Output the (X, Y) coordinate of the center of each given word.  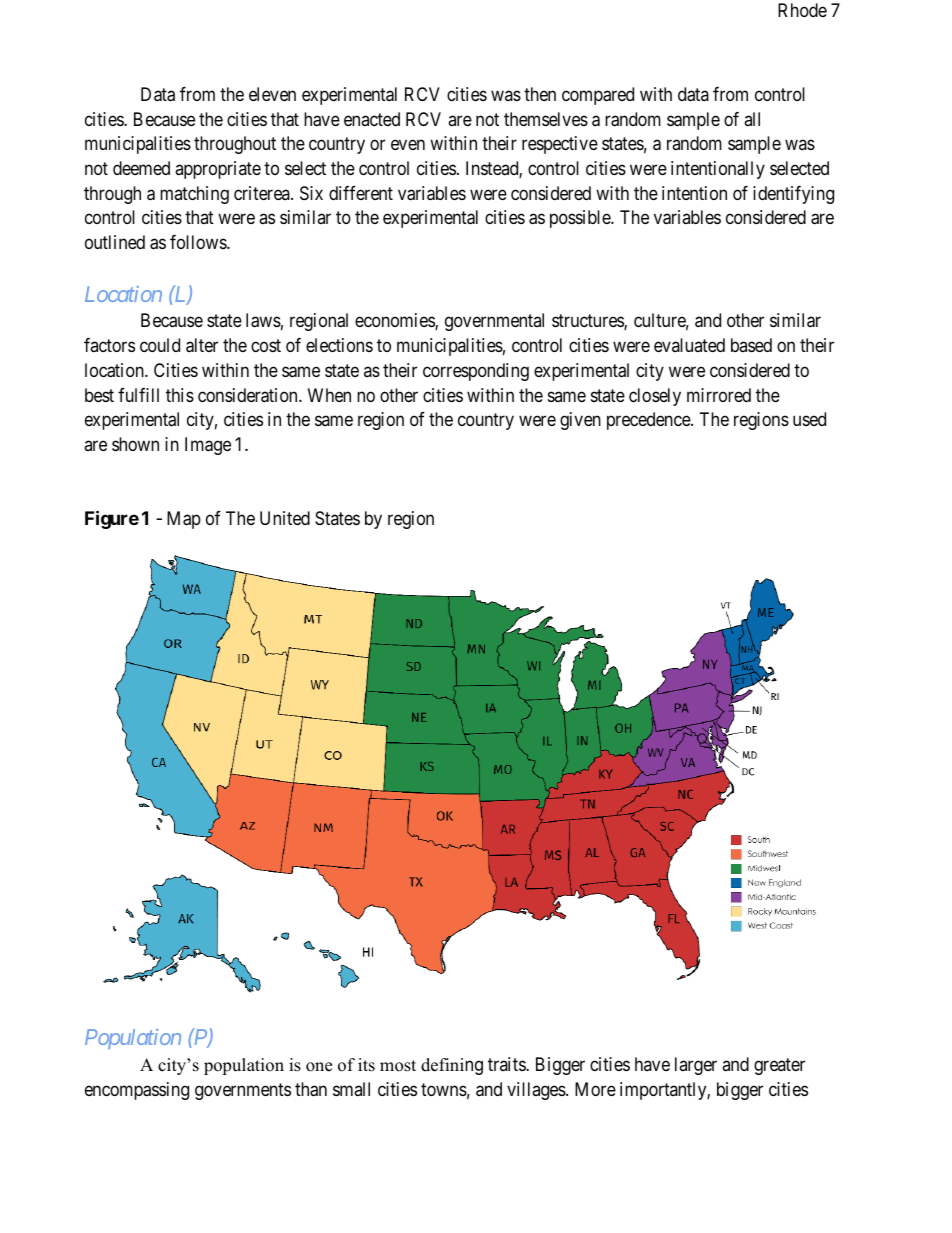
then (540, 94)
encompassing (137, 1091)
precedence (649, 421)
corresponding (476, 372)
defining (452, 1066)
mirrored (719, 395)
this (180, 395)
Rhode (802, 10)
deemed (141, 168)
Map (184, 520)
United (285, 518)
